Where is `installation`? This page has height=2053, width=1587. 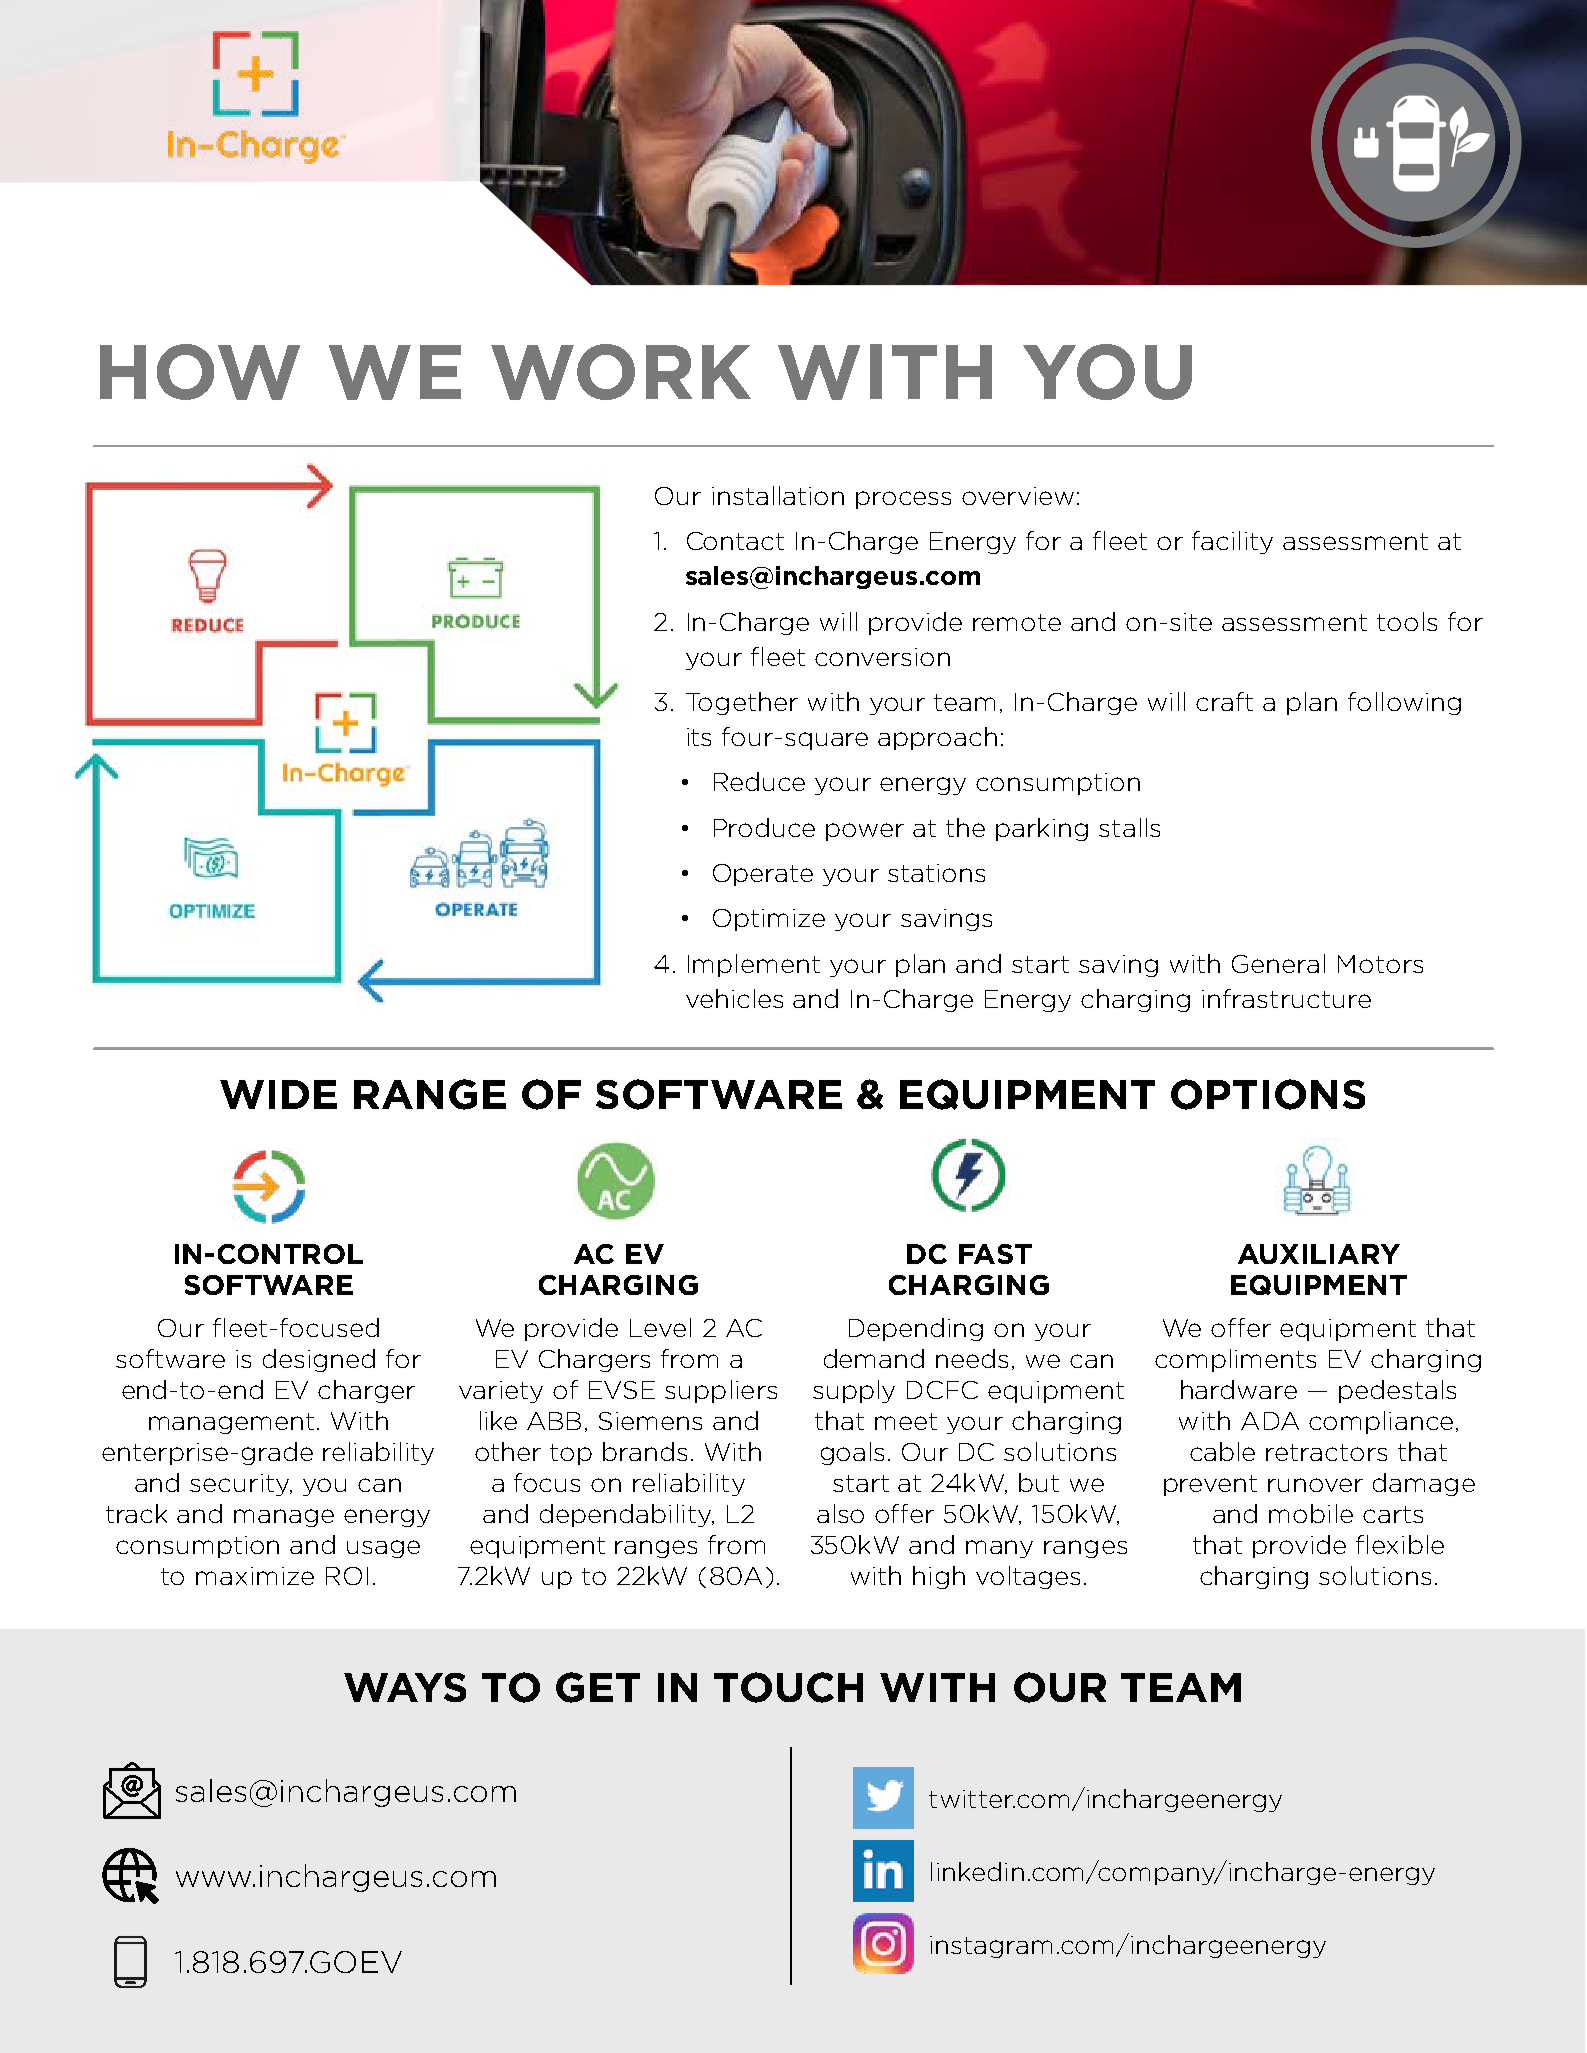 installation is located at coordinates (778, 495).
